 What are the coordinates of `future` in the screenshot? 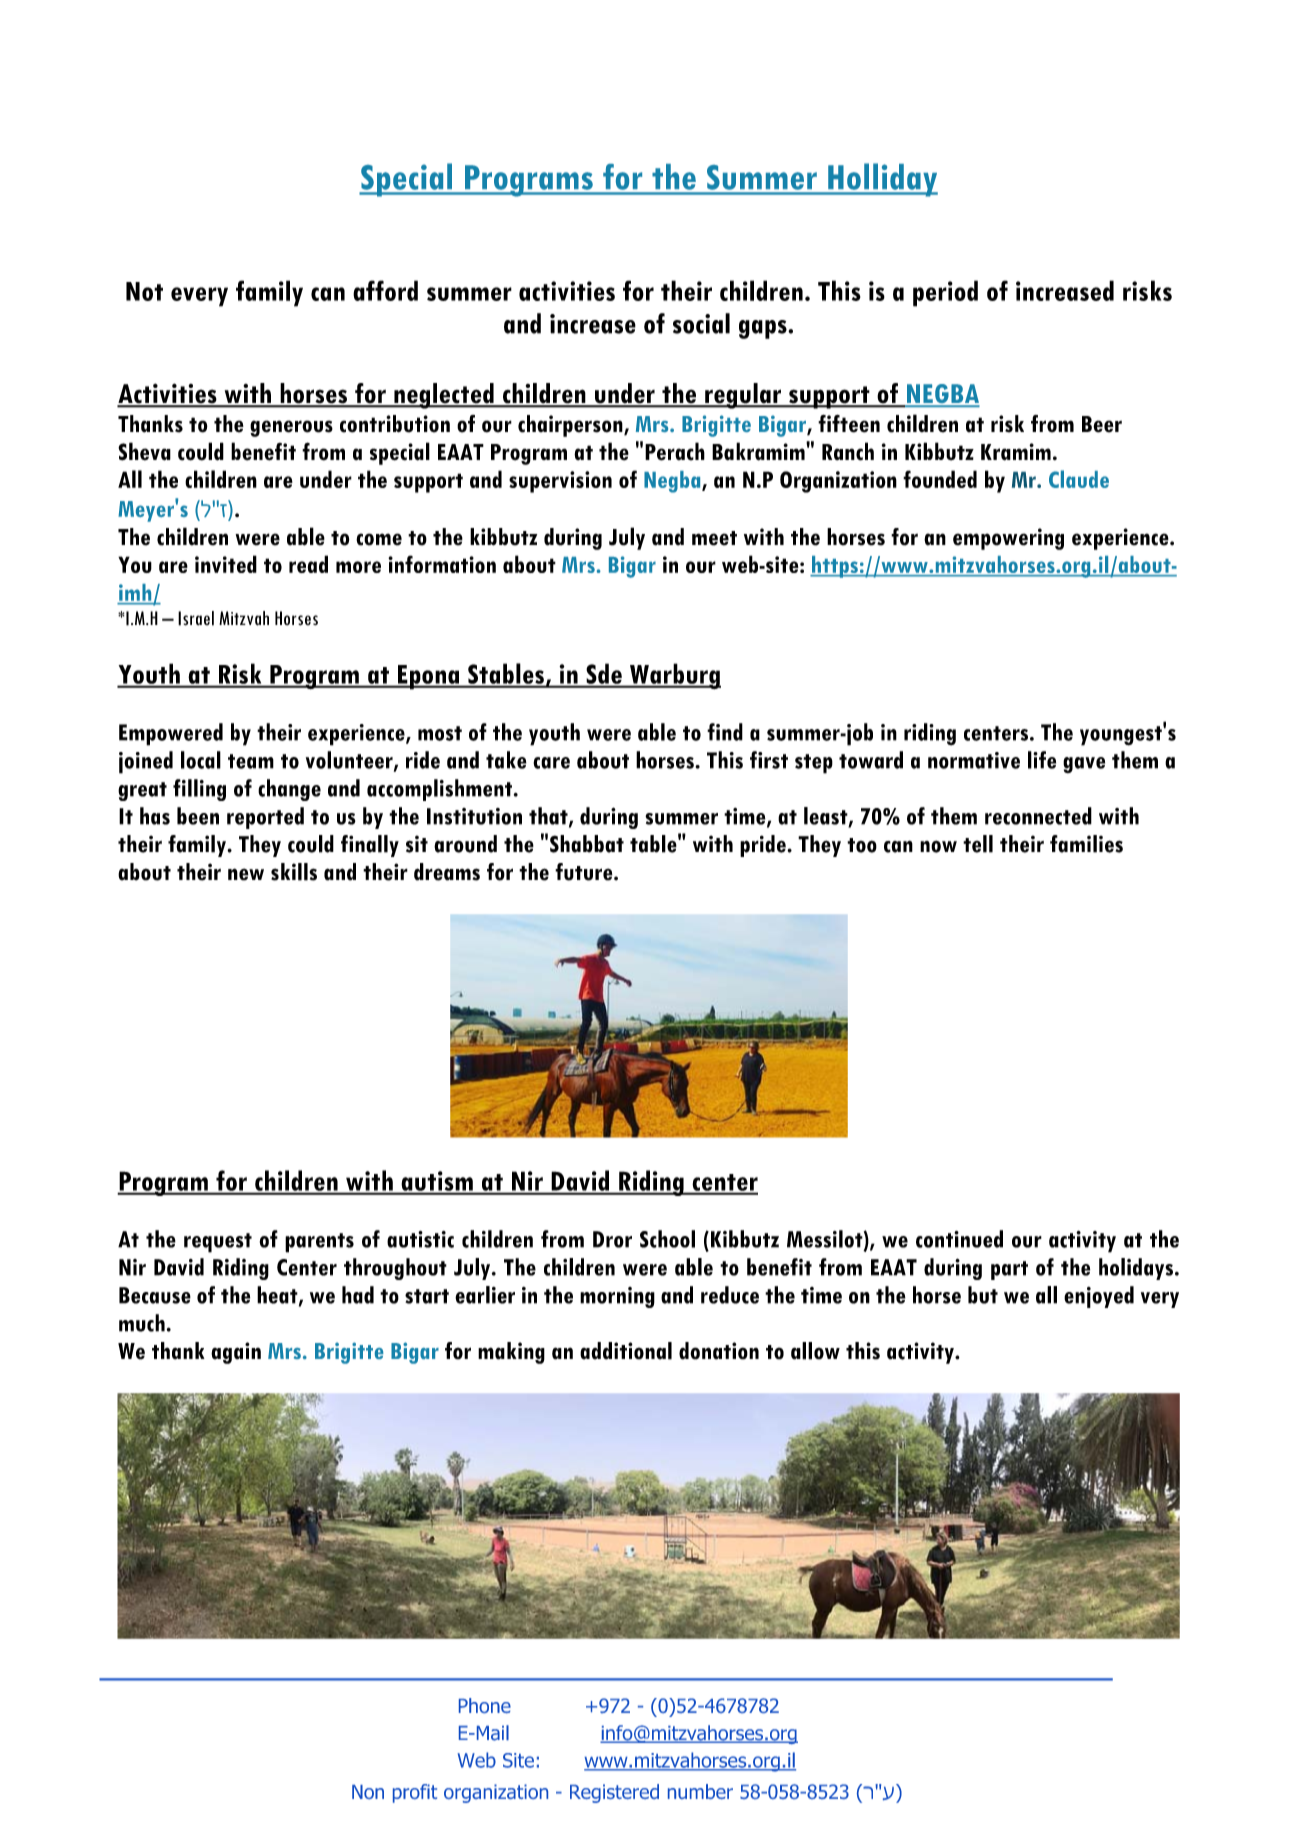 It's located at (585, 872).
